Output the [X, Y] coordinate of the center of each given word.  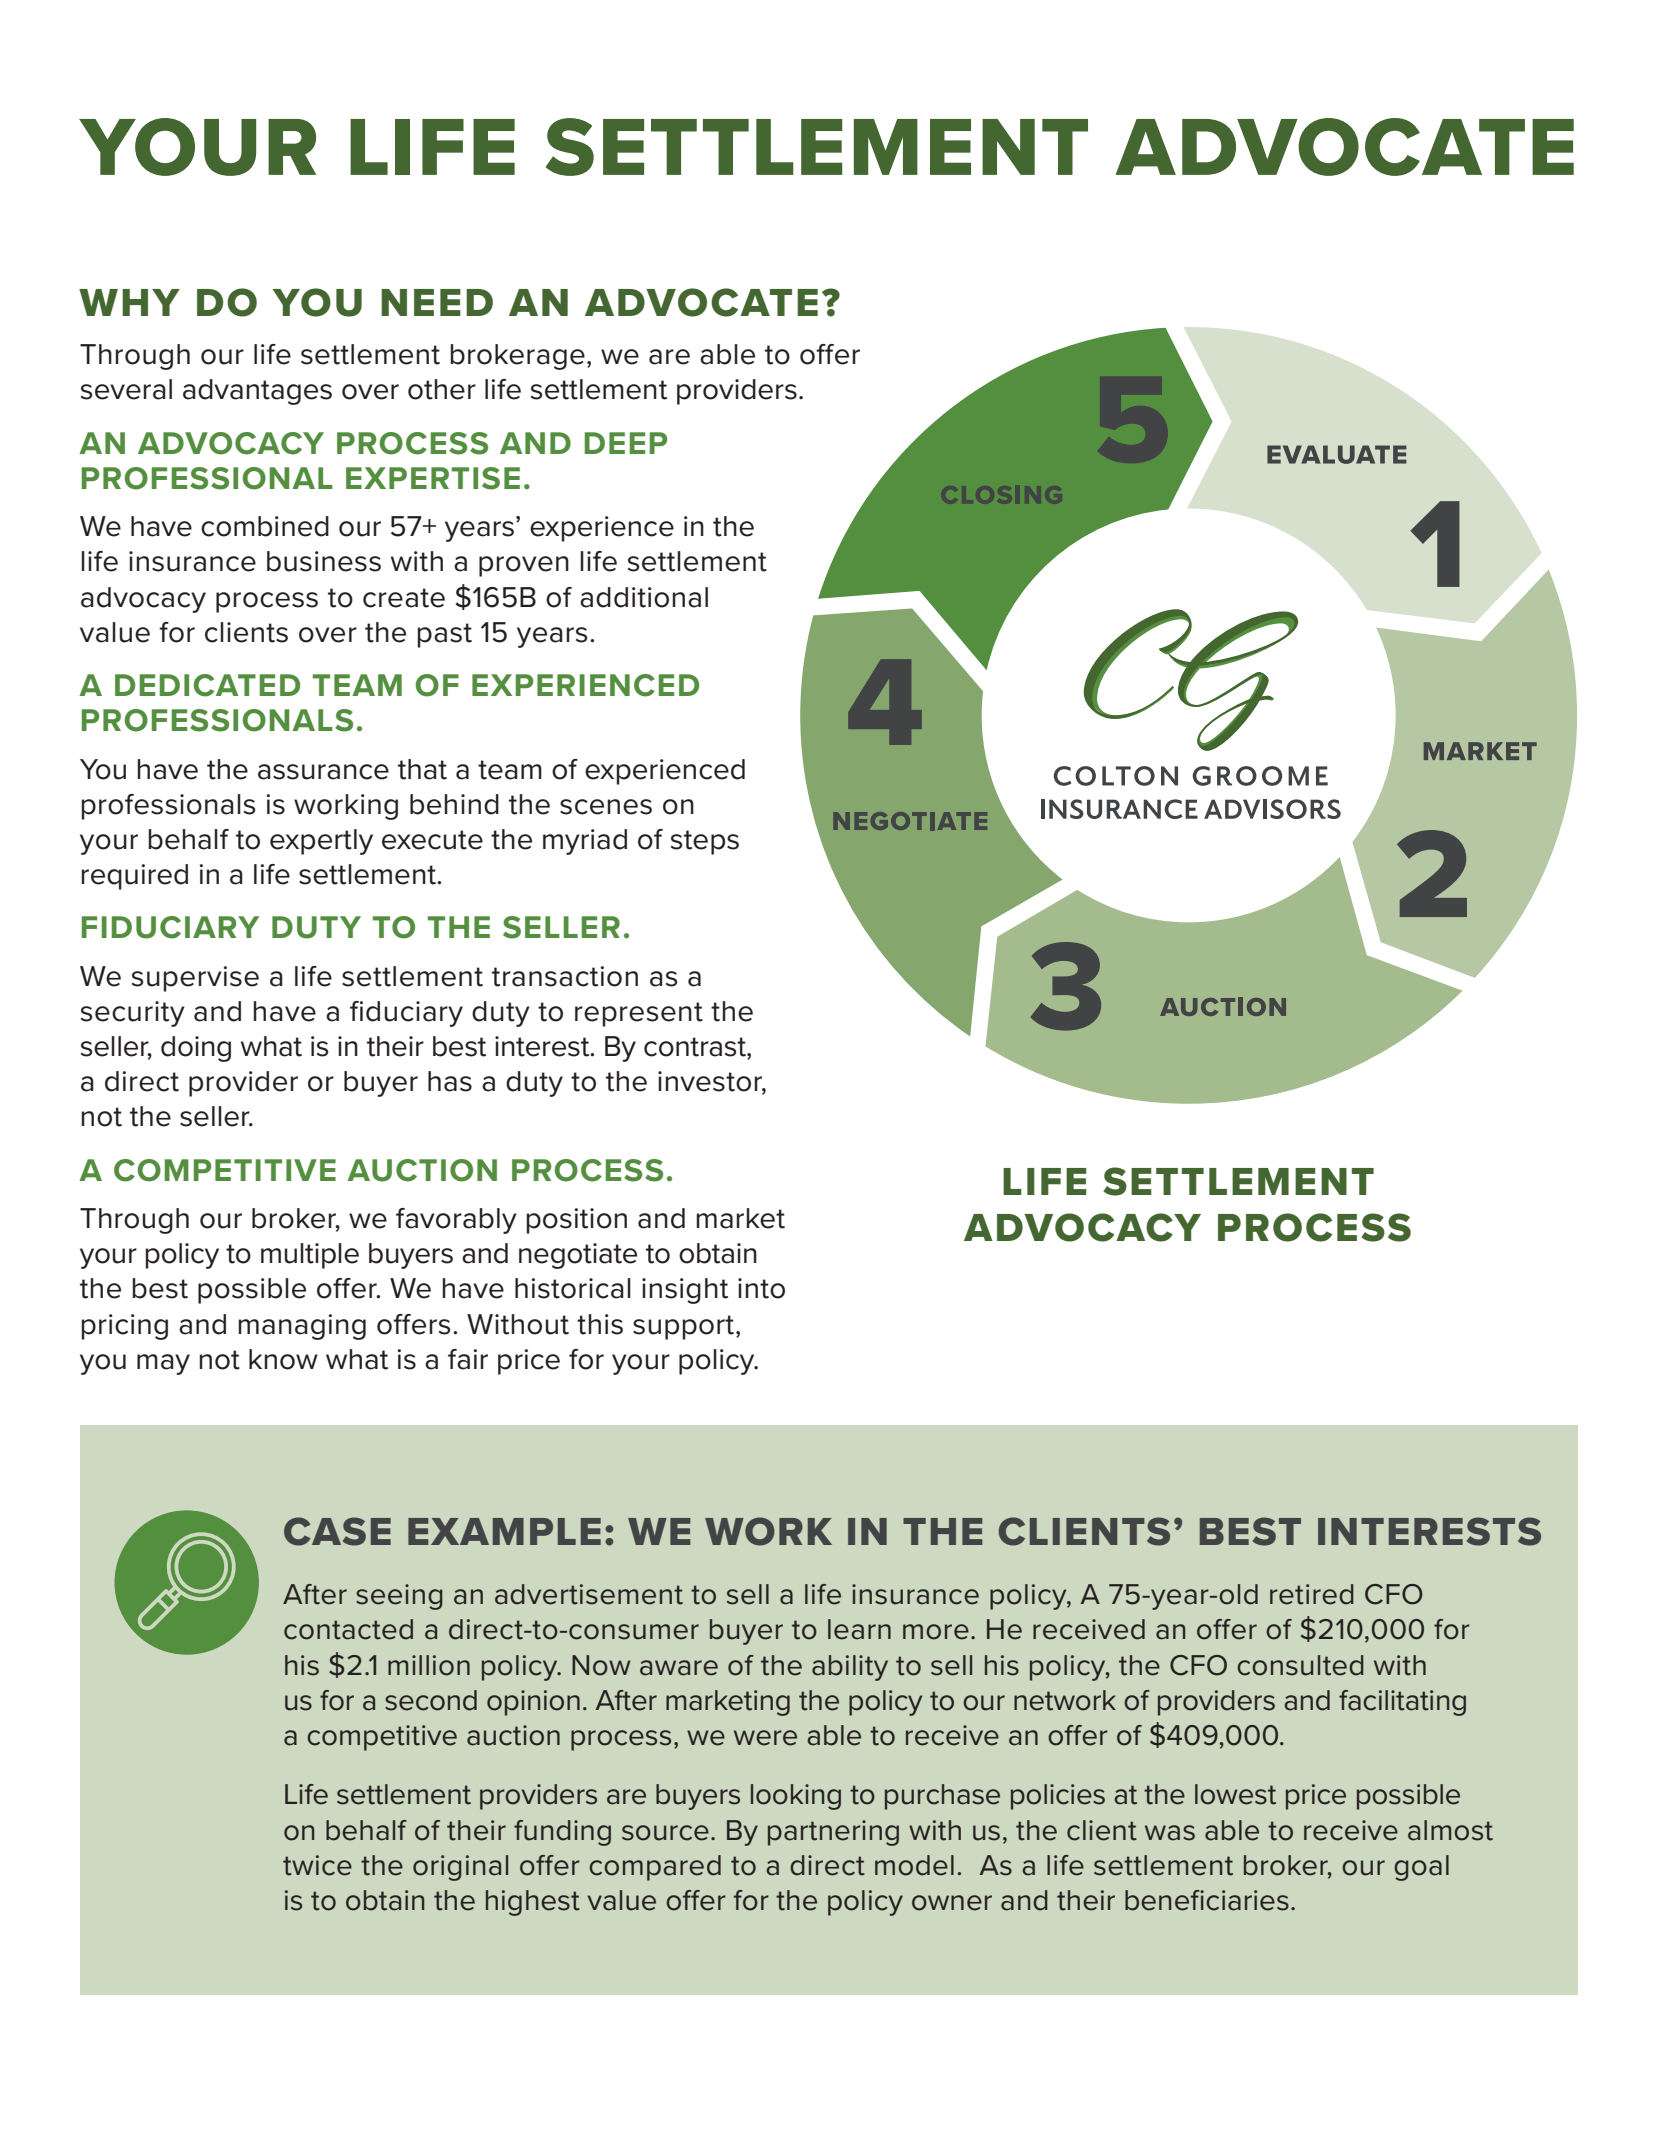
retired [1312, 1594]
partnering [833, 1833]
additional [644, 597]
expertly [321, 842]
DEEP [626, 443]
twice [317, 1865]
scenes [606, 807]
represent [639, 1014]
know [283, 1359]
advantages [257, 392]
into [761, 1288]
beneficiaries [1207, 1900]
